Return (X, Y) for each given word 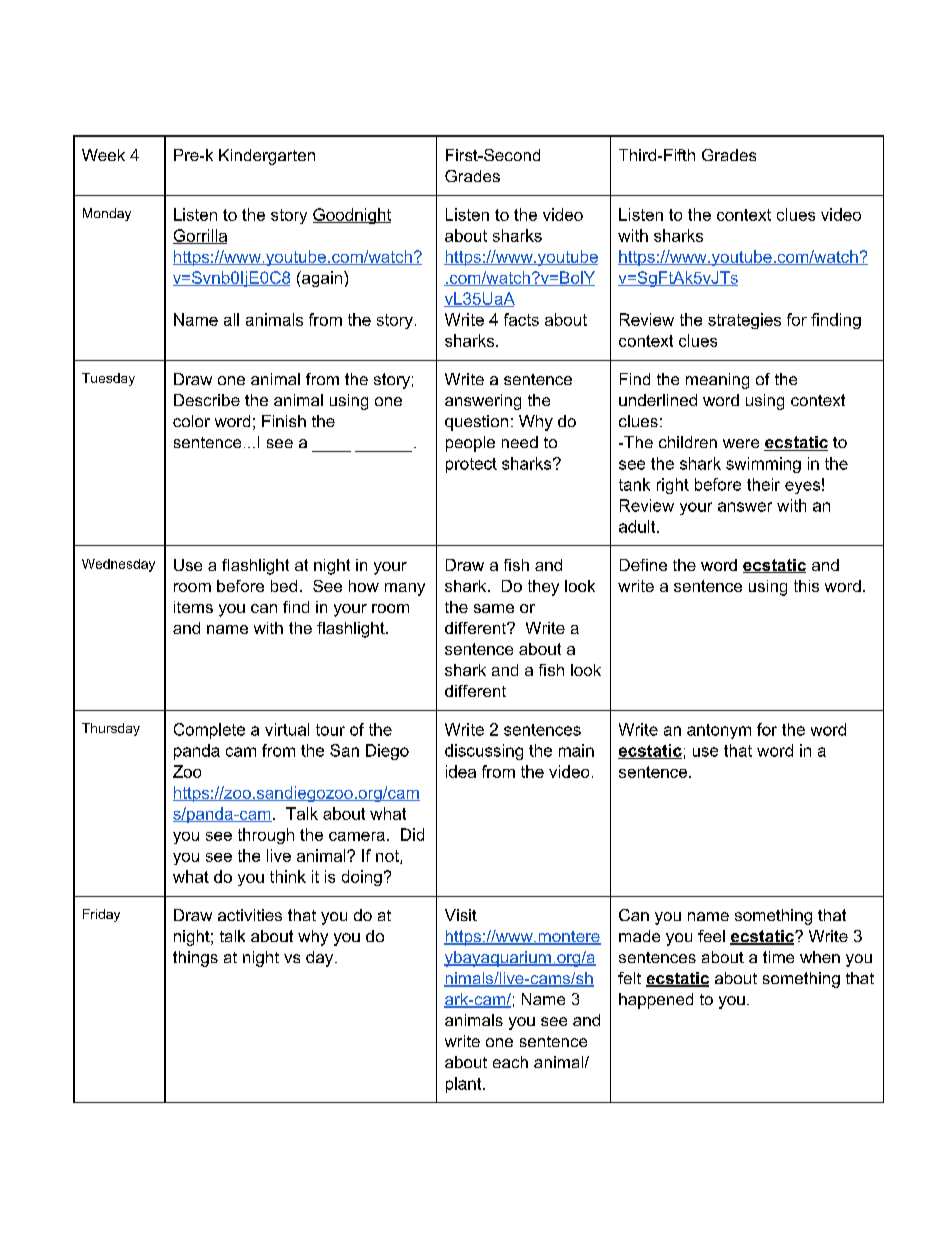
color (191, 421)
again (322, 279)
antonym (719, 731)
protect (471, 465)
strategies (744, 321)
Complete (209, 731)
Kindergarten (267, 157)
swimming (763, 465)
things (195, 959)
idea (461, 771)
